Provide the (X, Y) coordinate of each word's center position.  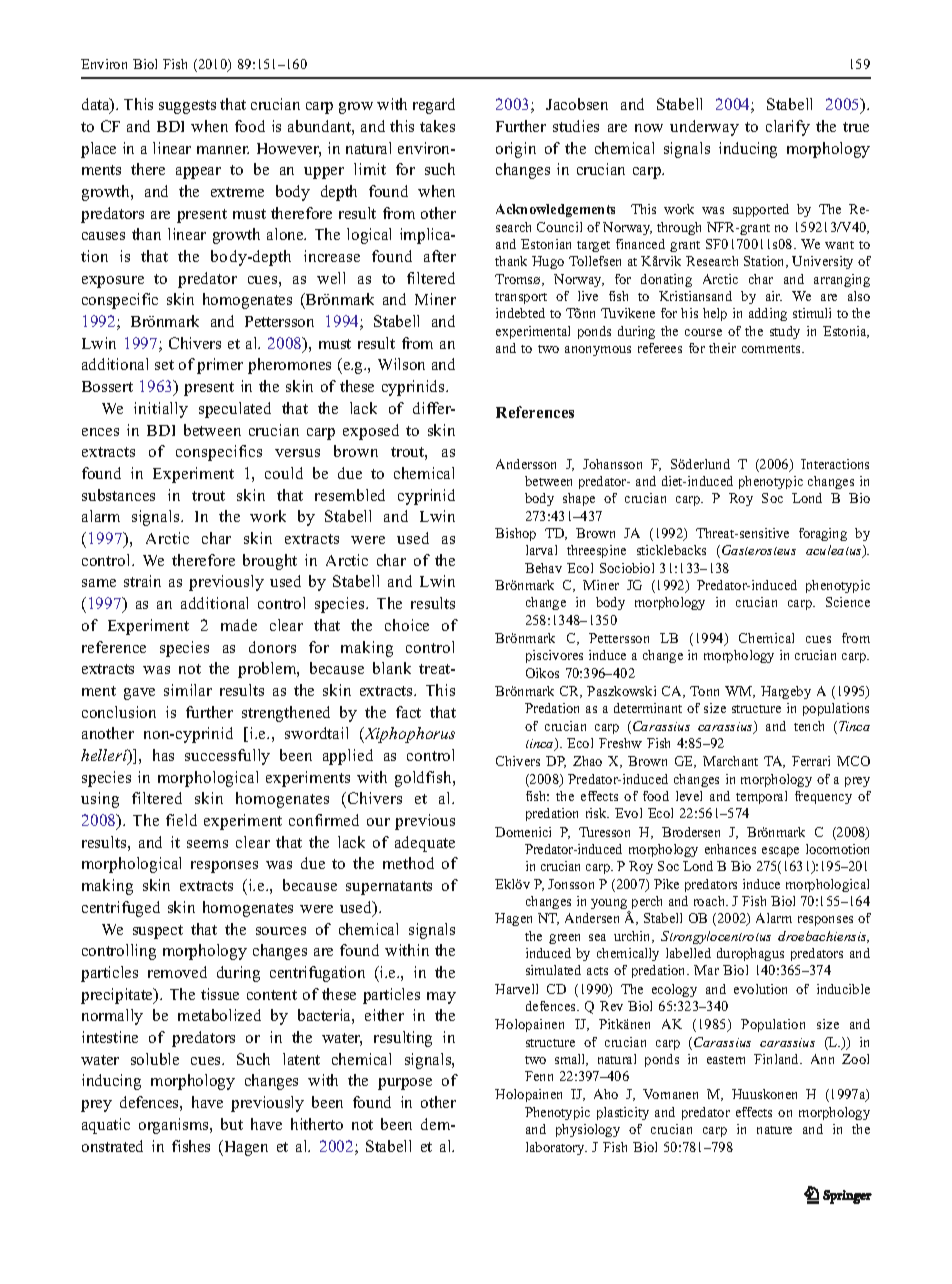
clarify (788, 128)
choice (407, 625)
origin (516, 150)
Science (848, 602)
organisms (175, 1126)
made (239, 625)
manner (223, 150)
